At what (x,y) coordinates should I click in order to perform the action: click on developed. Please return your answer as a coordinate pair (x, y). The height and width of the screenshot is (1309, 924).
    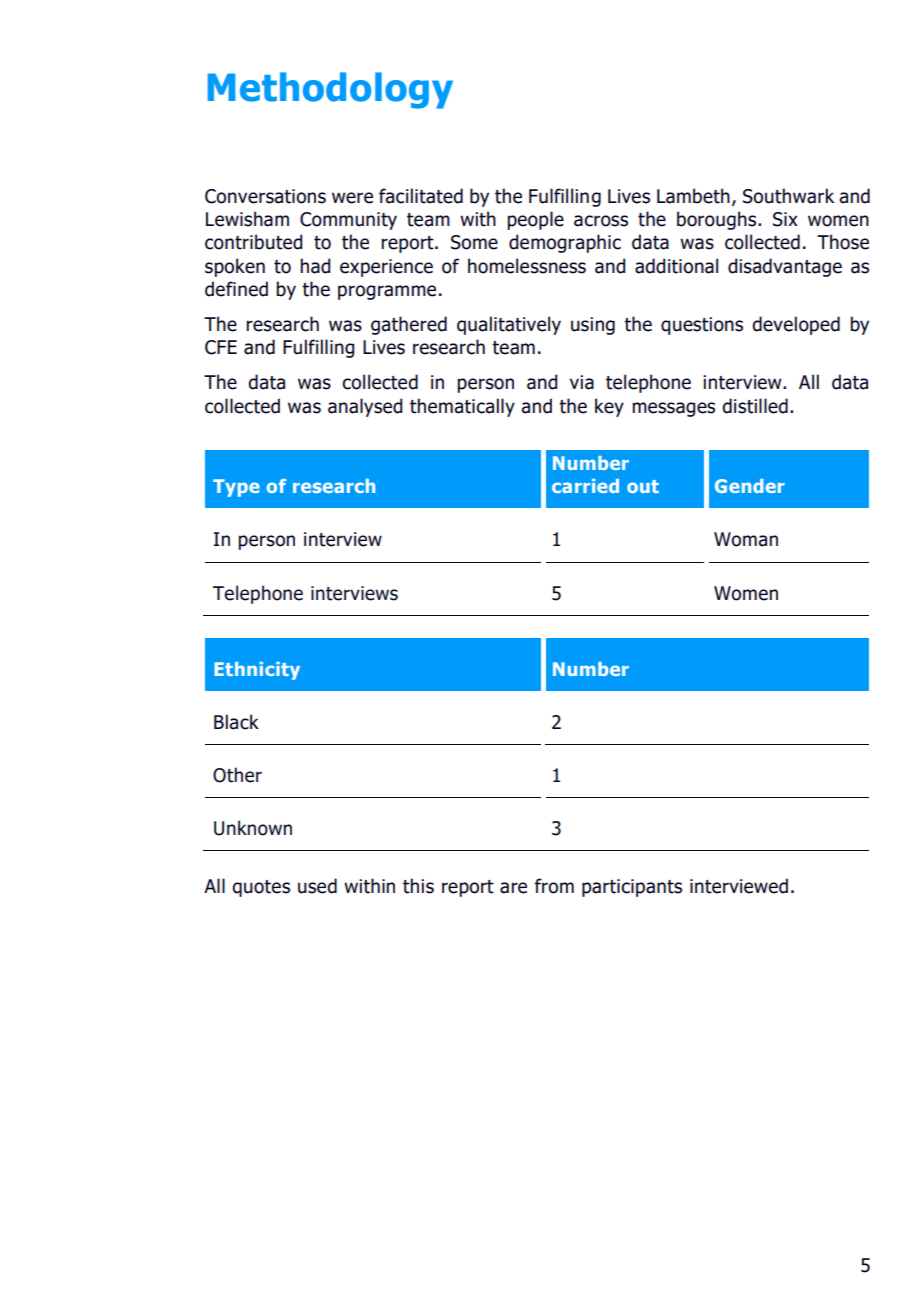
    Looking at the image, I should click on (796, 325).
